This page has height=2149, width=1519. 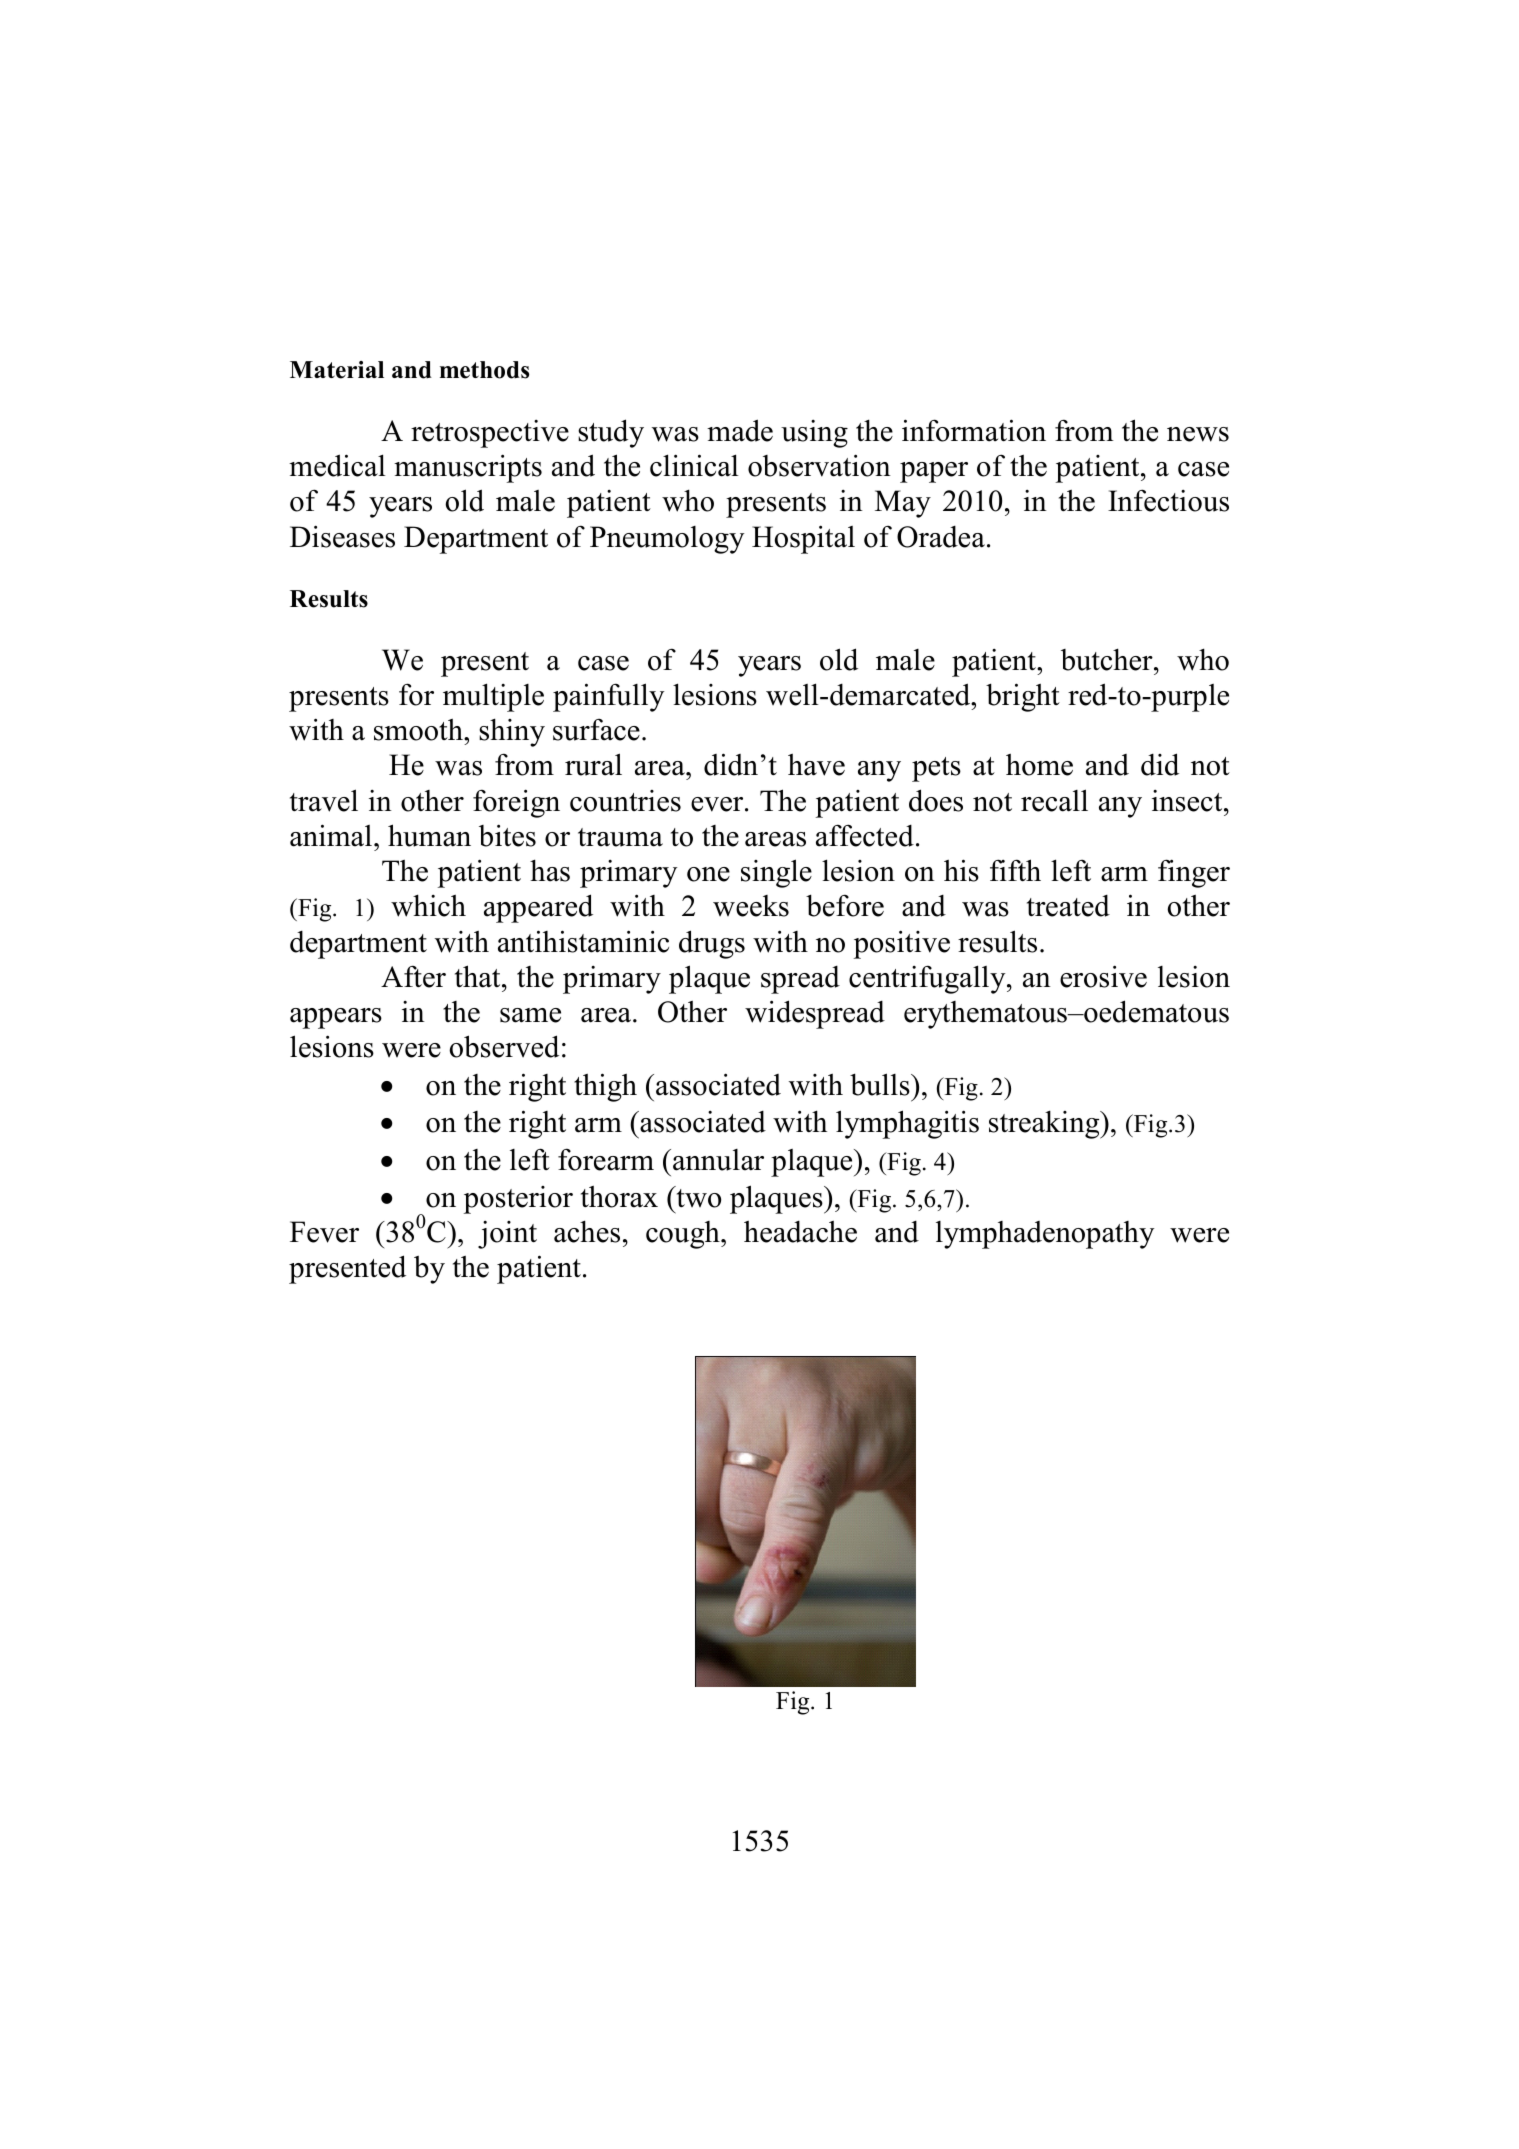 I want to click on news, so click(x=1198, y=434).
